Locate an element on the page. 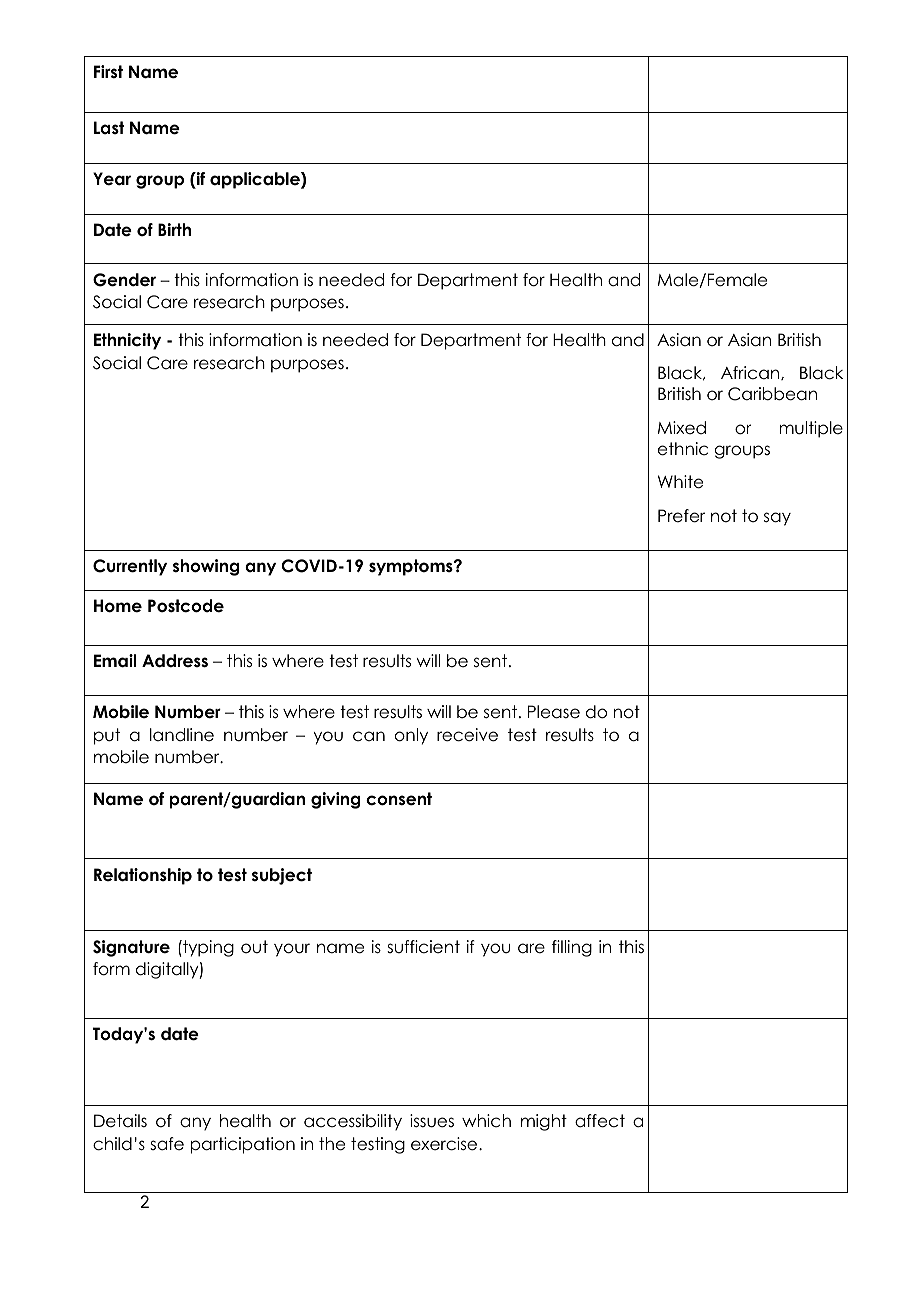 Image resolution: width=924 pixels, height=1308 pixels. Birth is located at coordinates (174, 229).
